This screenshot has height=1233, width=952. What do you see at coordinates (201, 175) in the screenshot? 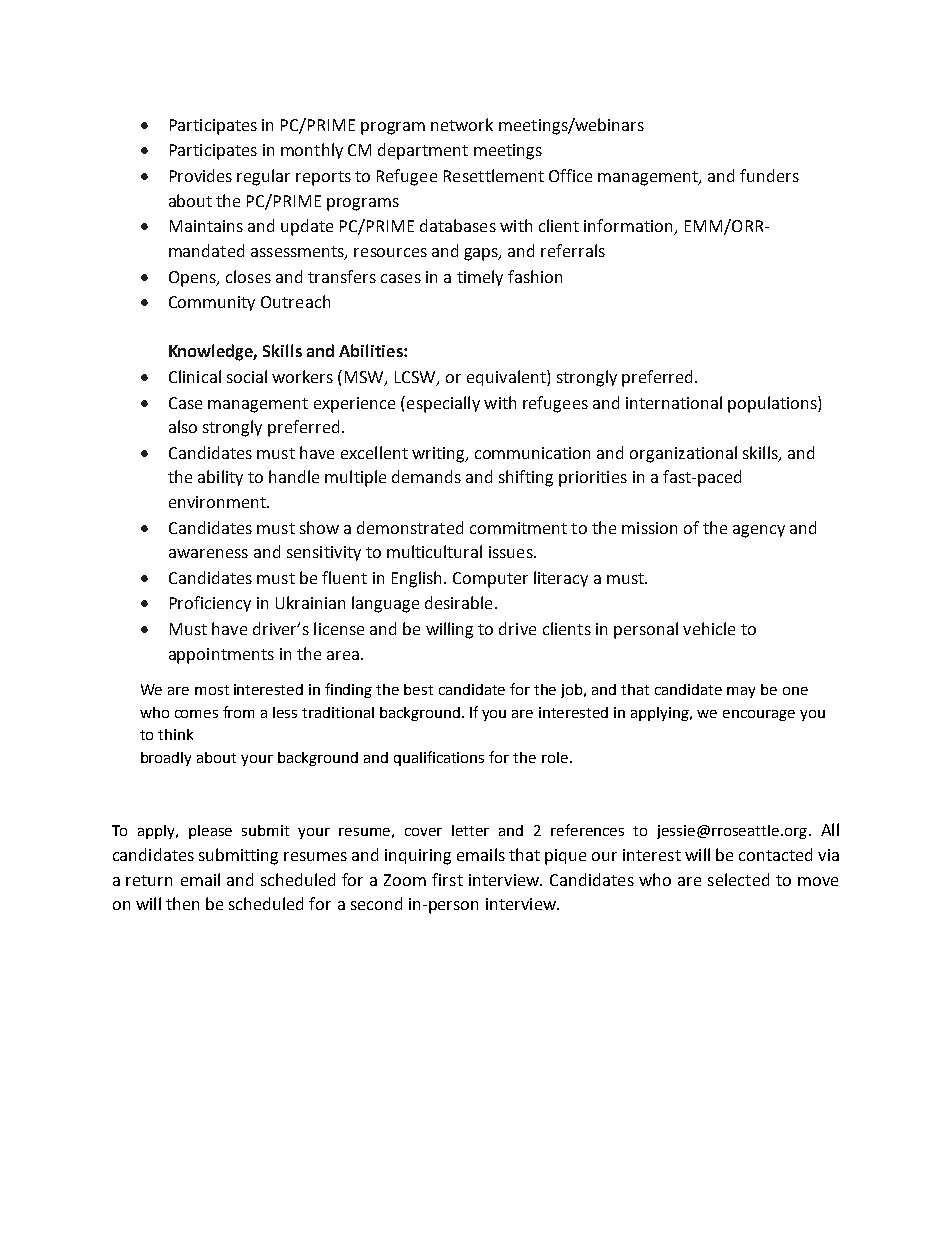
I see `Provides` at bounding box center [201, 175].
